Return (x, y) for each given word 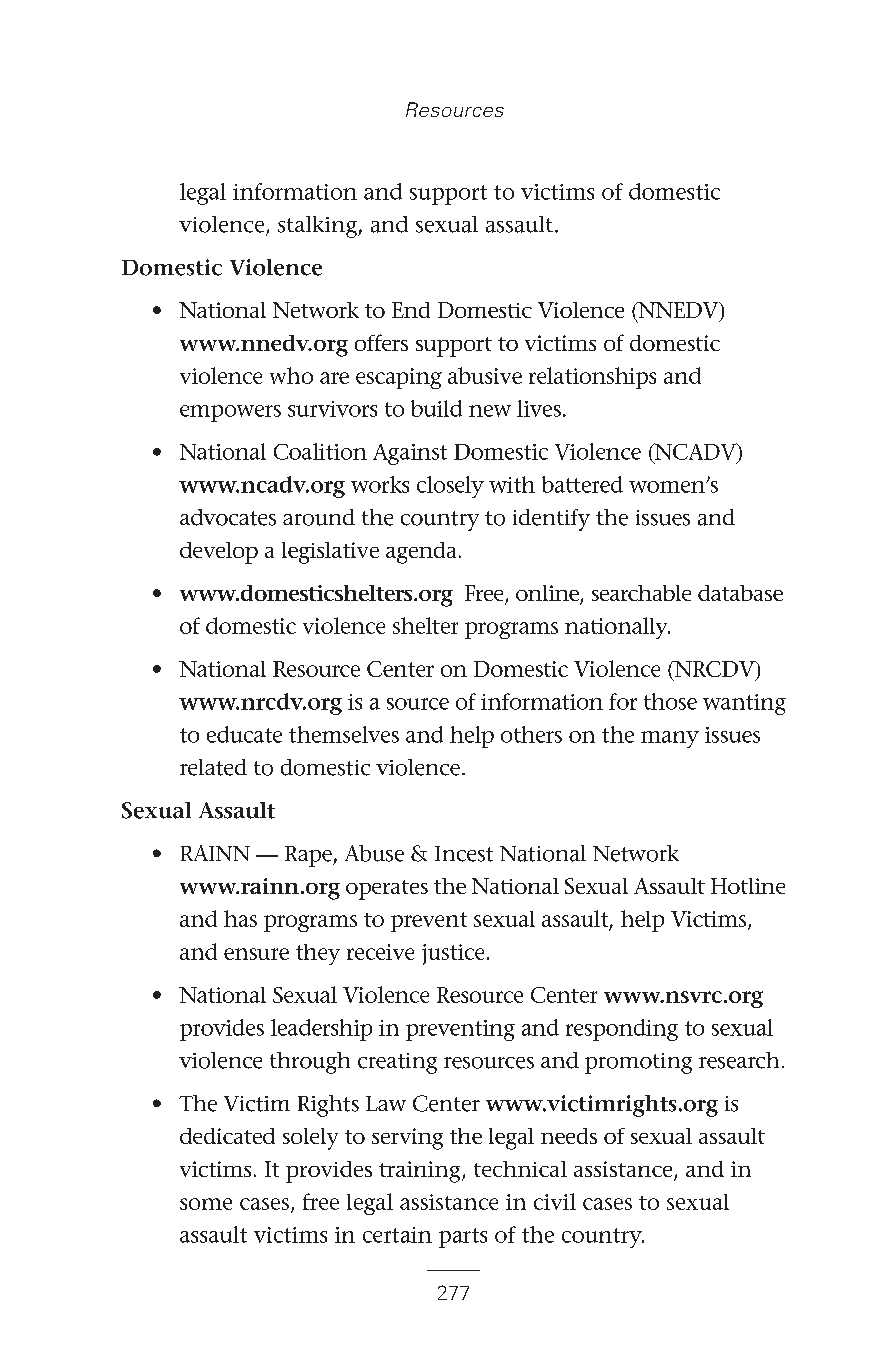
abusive (485, 375)
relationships (592, 378)
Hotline (748, 886)
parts (463, 1238)
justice (453, 954)
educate (244, 734)
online (548, 594)
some (206, 1204)
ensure (256, 954)
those (670, 701)
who (291, 375)
